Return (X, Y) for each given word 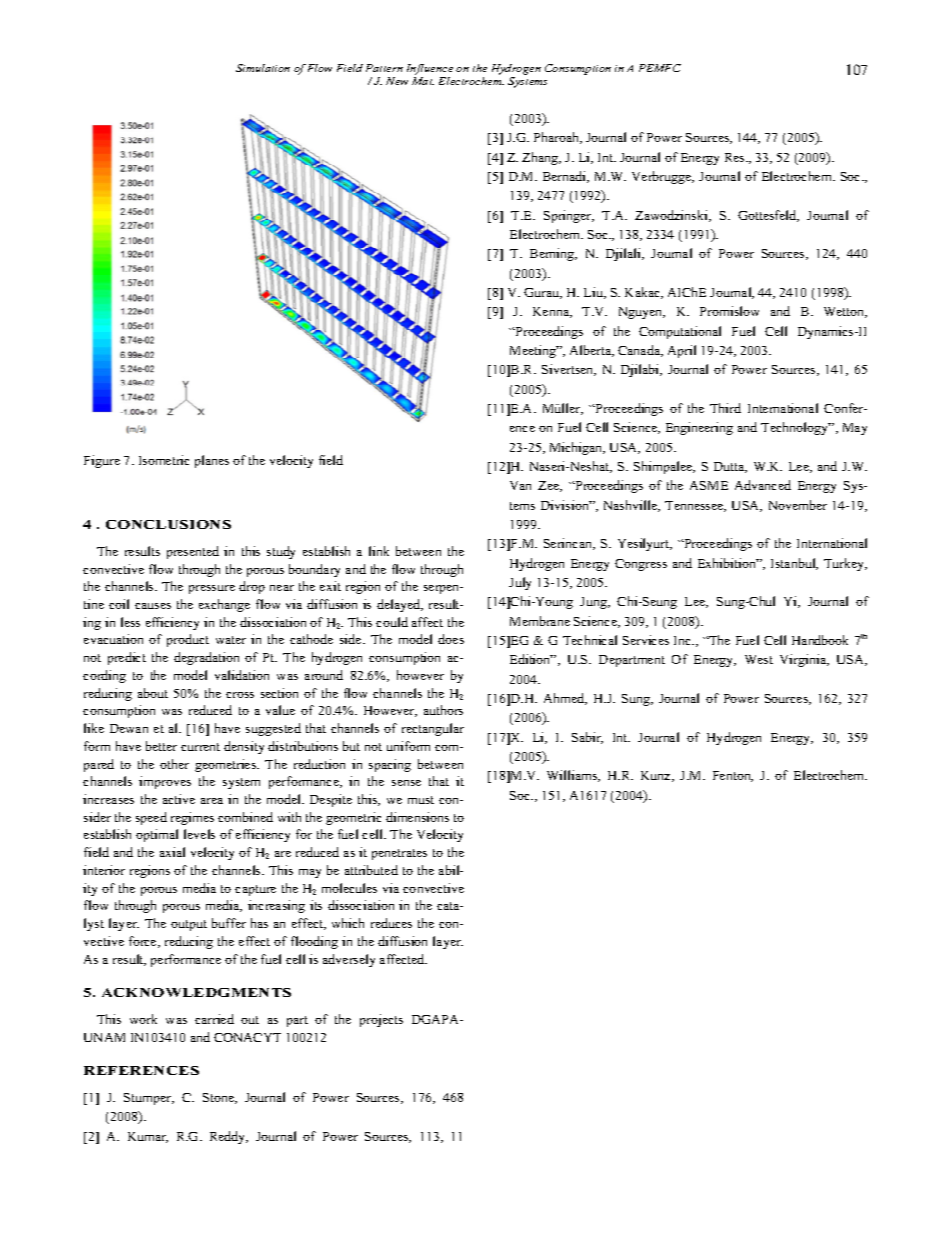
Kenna (552, 312)
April (682, 351)
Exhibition (728, 563)
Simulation (263, 68)
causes (153, 606)
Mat (423, 81)
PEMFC (660, 68)
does (451, 639)
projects (381, 1020)
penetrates (399, 854)
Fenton (733, 776)
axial (172, 852)
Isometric (164, 460)
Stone (219, 1098)
